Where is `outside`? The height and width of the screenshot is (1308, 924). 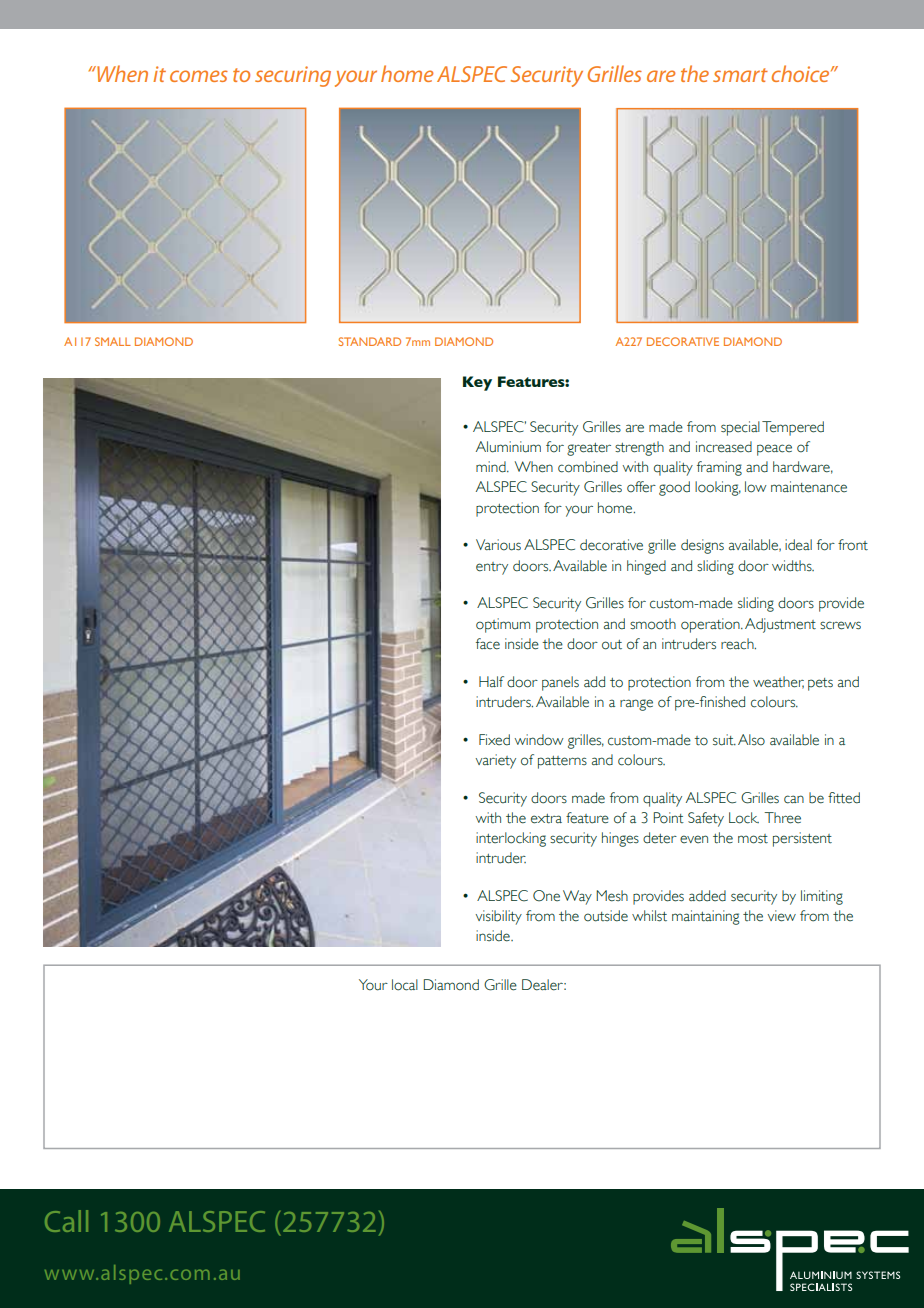 outside is located at coordinates (606, 916).
